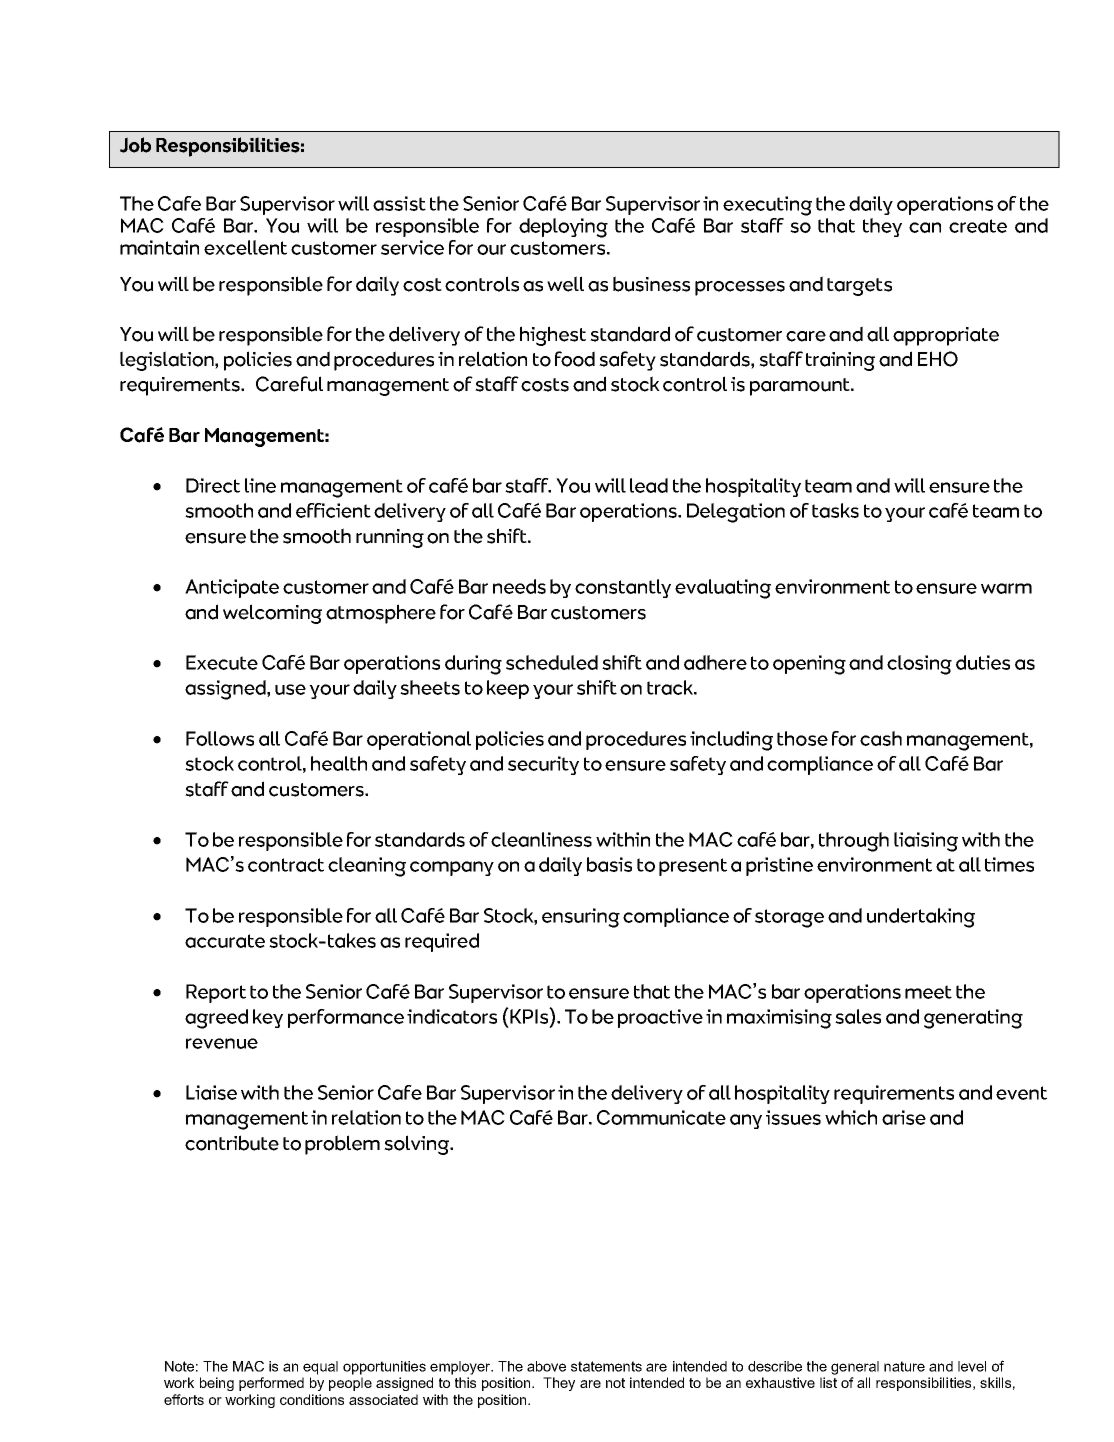 The height and width of the screenshot is (1442, 1114). I want to click on Follows, so click(220, 738).
